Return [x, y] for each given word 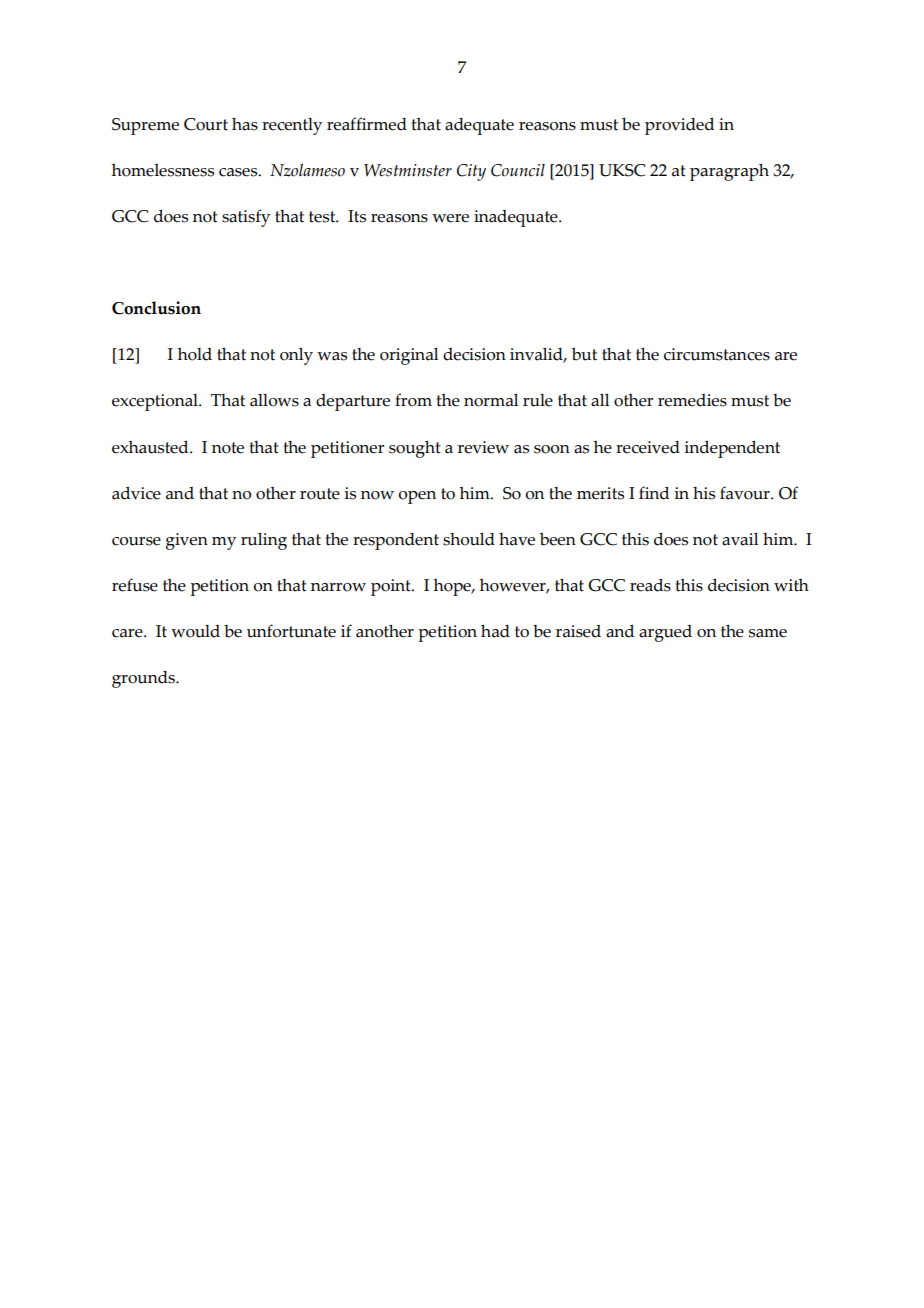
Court [206, 124]
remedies [692, 400]
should [469, 539]
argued [665, 633]
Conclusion [156, 308]
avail [740, 539]
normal [491, 400]
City [471, 172]
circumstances [717, 354]
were [450, 218]
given [187, 541]
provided [679, 126]
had [495, 631]
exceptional [156, 402]
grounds [144, 679]
